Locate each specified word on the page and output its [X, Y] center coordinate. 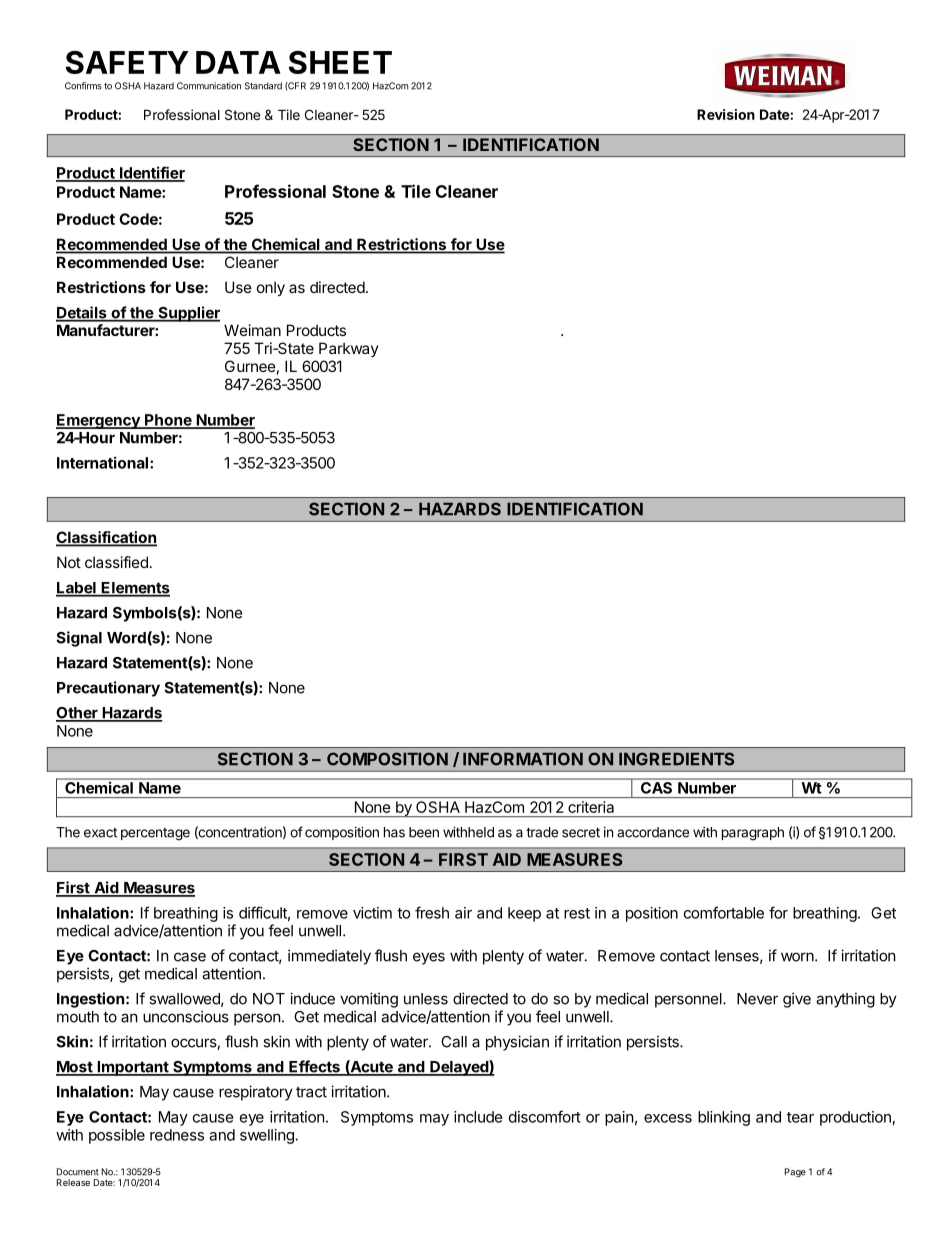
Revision [726, 114]
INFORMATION [523, 759]
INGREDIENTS [676, 759]
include [478, 1117]
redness [177, 1135]
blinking [724, 1118]
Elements [135, 589]
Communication [209, 86]
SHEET [340, 62]
